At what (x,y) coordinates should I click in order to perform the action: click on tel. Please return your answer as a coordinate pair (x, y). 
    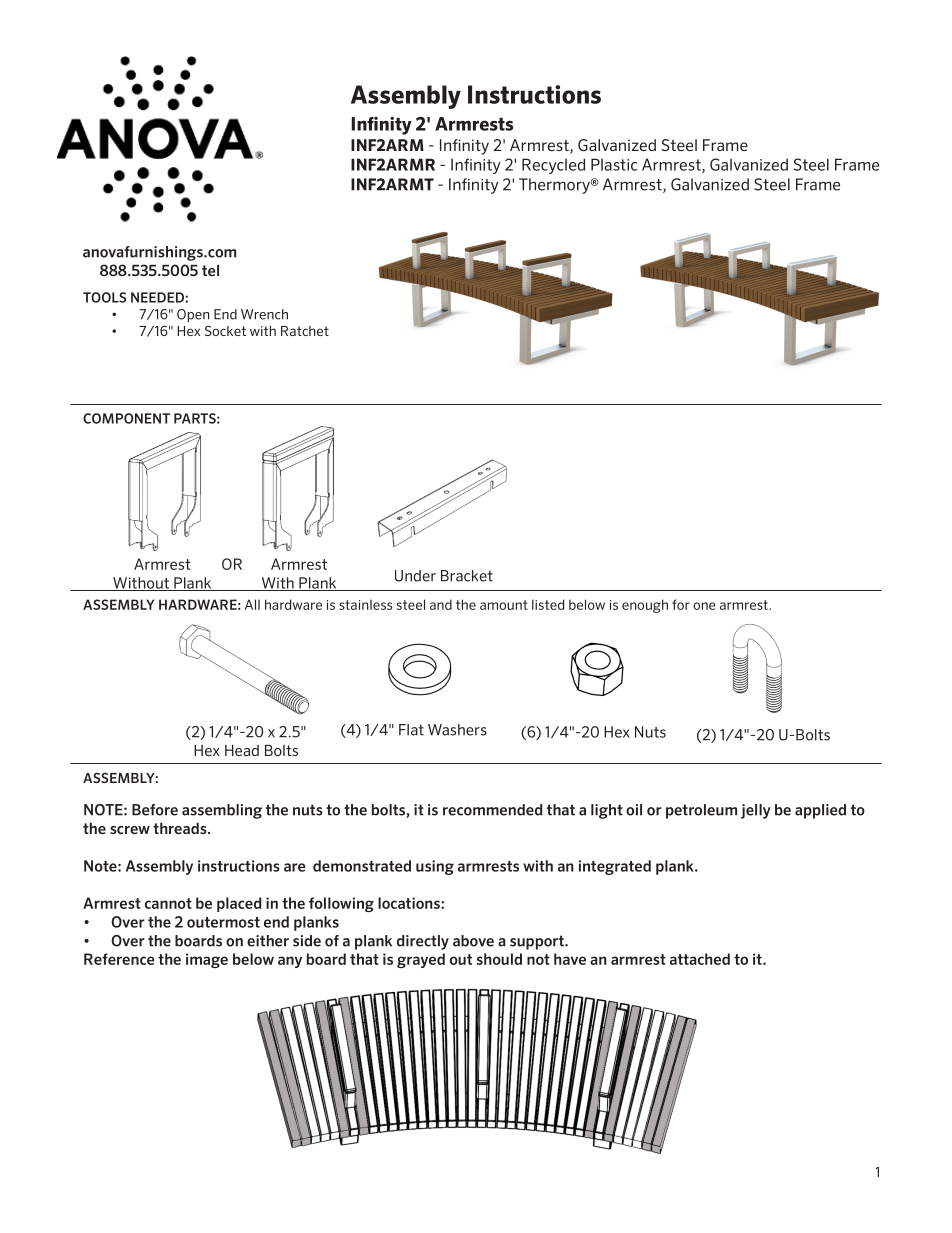
    Looking at the image, I should click on (210, 270).
